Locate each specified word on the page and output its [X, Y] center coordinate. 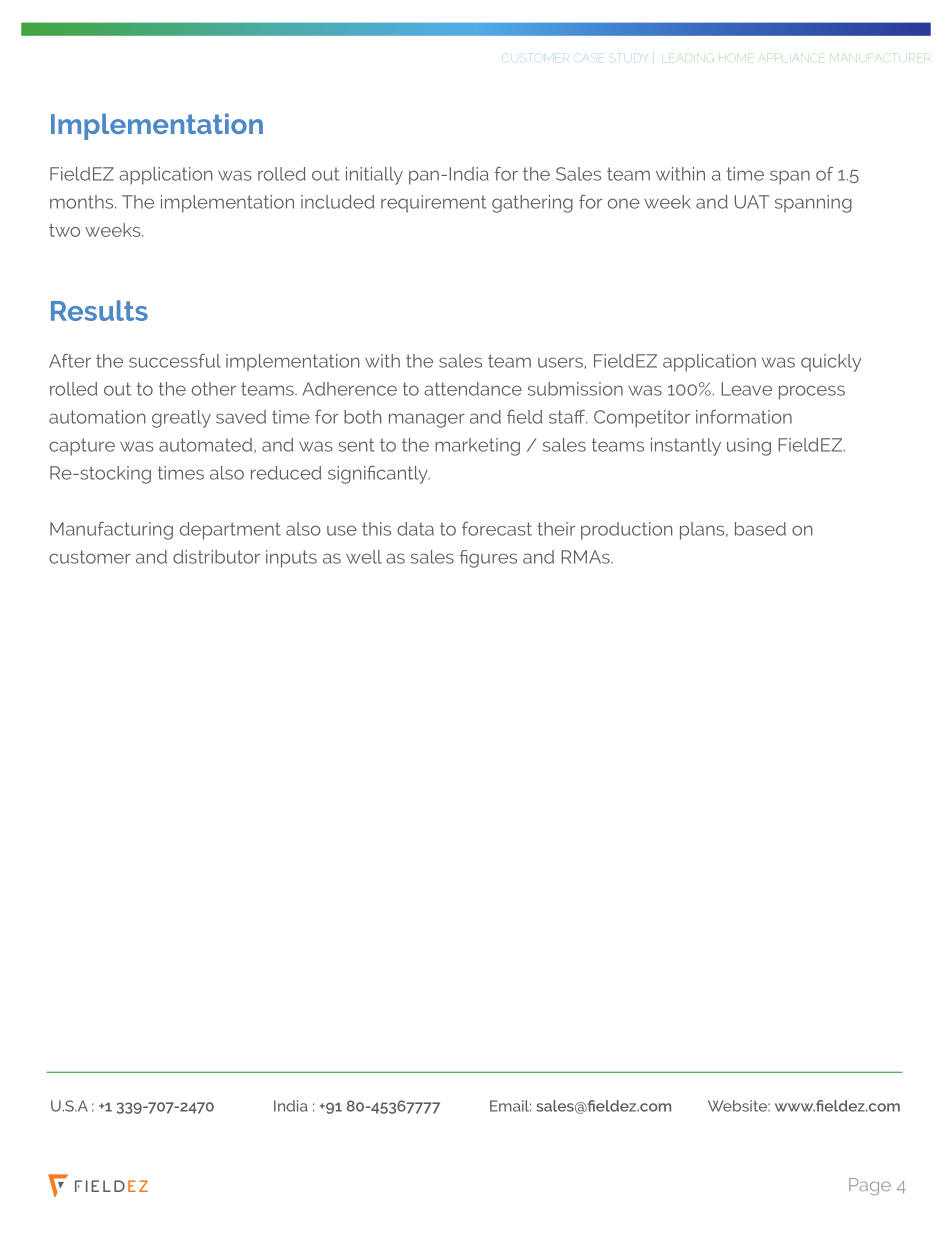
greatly [181, 419]
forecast [497, 529]
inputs [291, 559]
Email [510, 1106]
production [626, 531]
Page [870, 1186]
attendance [473, 389]
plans [703, 531]
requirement [434, 204]
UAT [752, 202]
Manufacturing [111, 531]
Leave [746, 389]
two [64, 230]
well [364, 557]
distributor [216, 557]
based [760, 529]
